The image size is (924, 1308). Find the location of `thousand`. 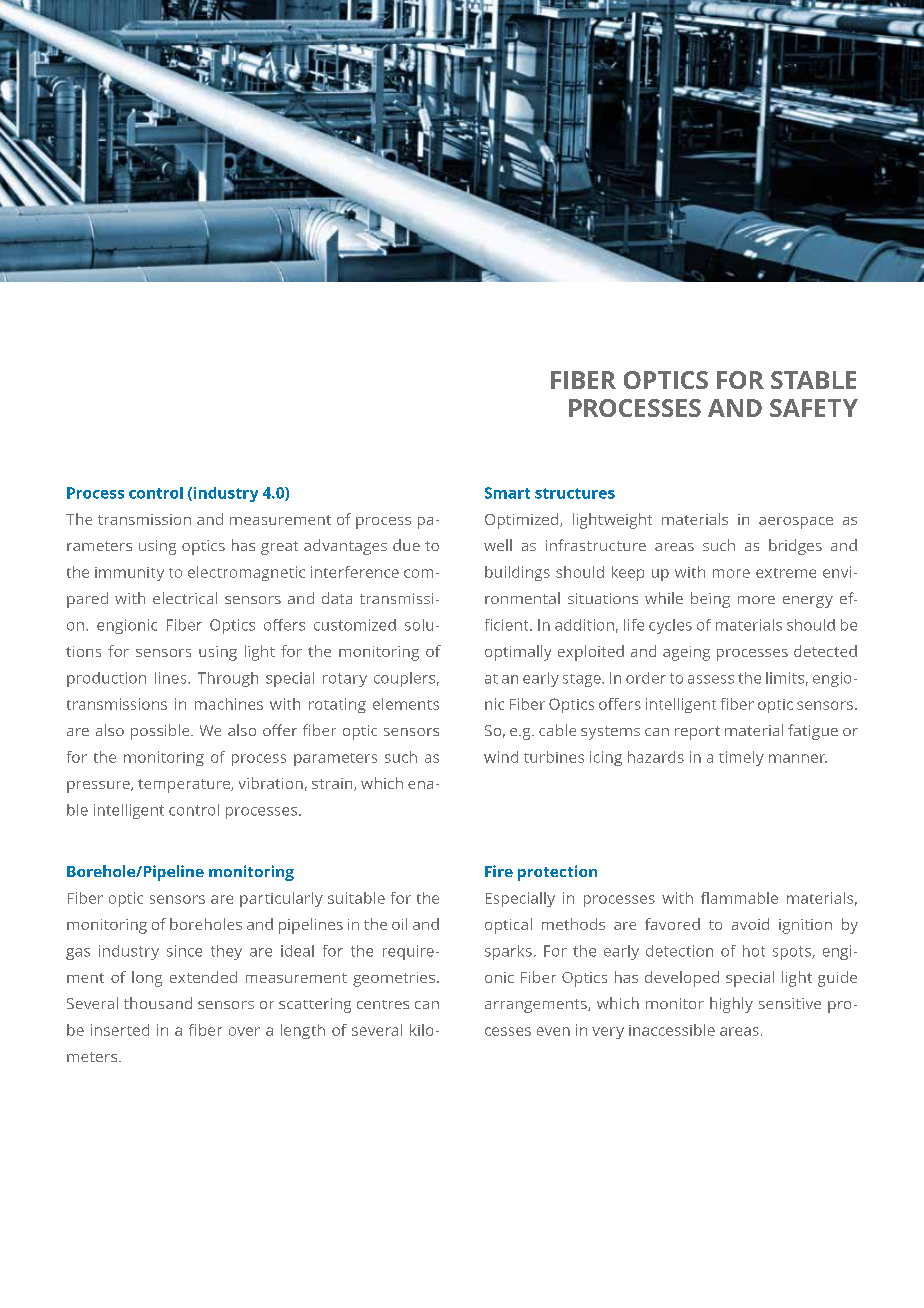

thousand is located at coordinates (158, 1003).
